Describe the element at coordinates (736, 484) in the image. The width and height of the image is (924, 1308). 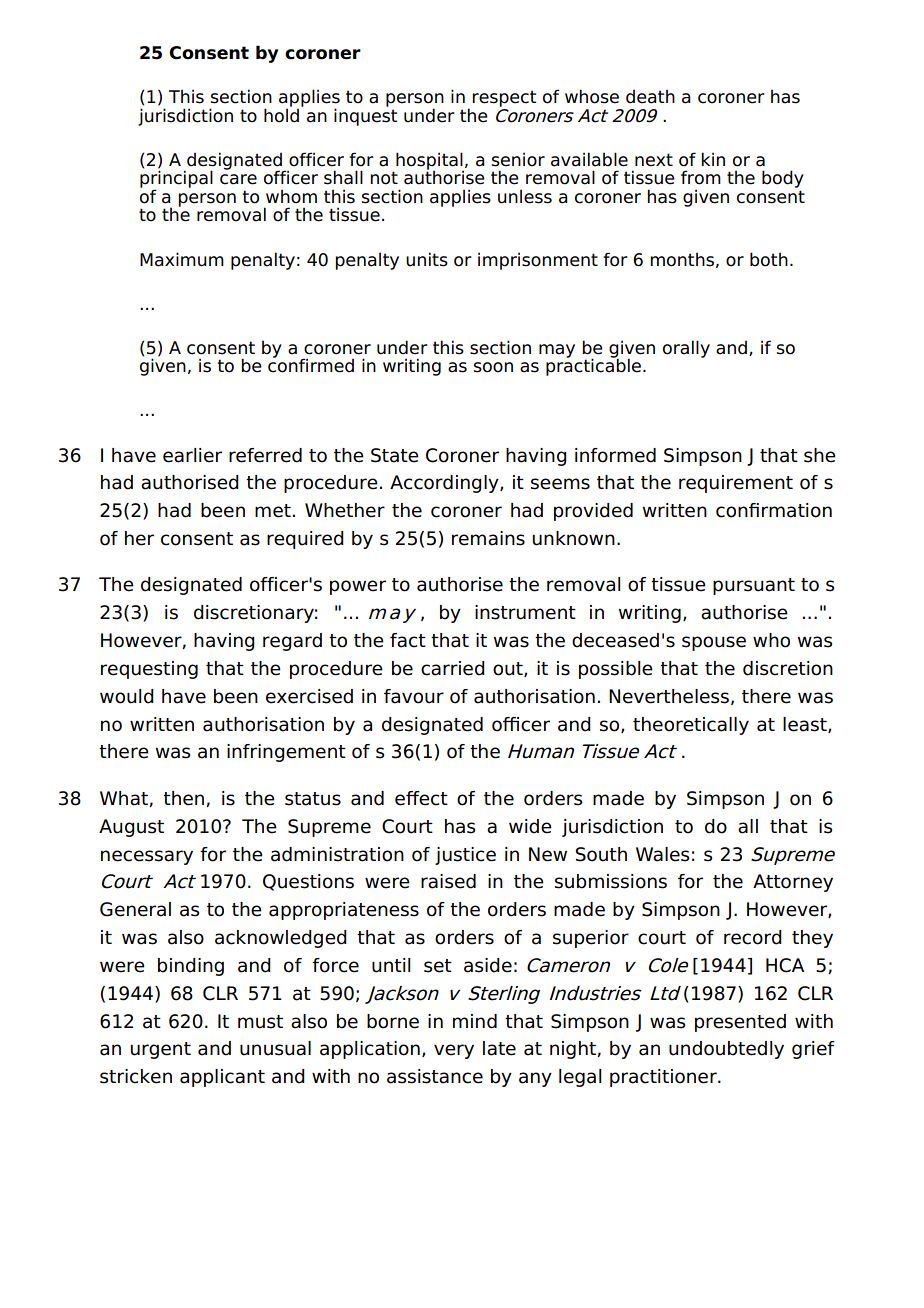
I see `requirement` at that location.
